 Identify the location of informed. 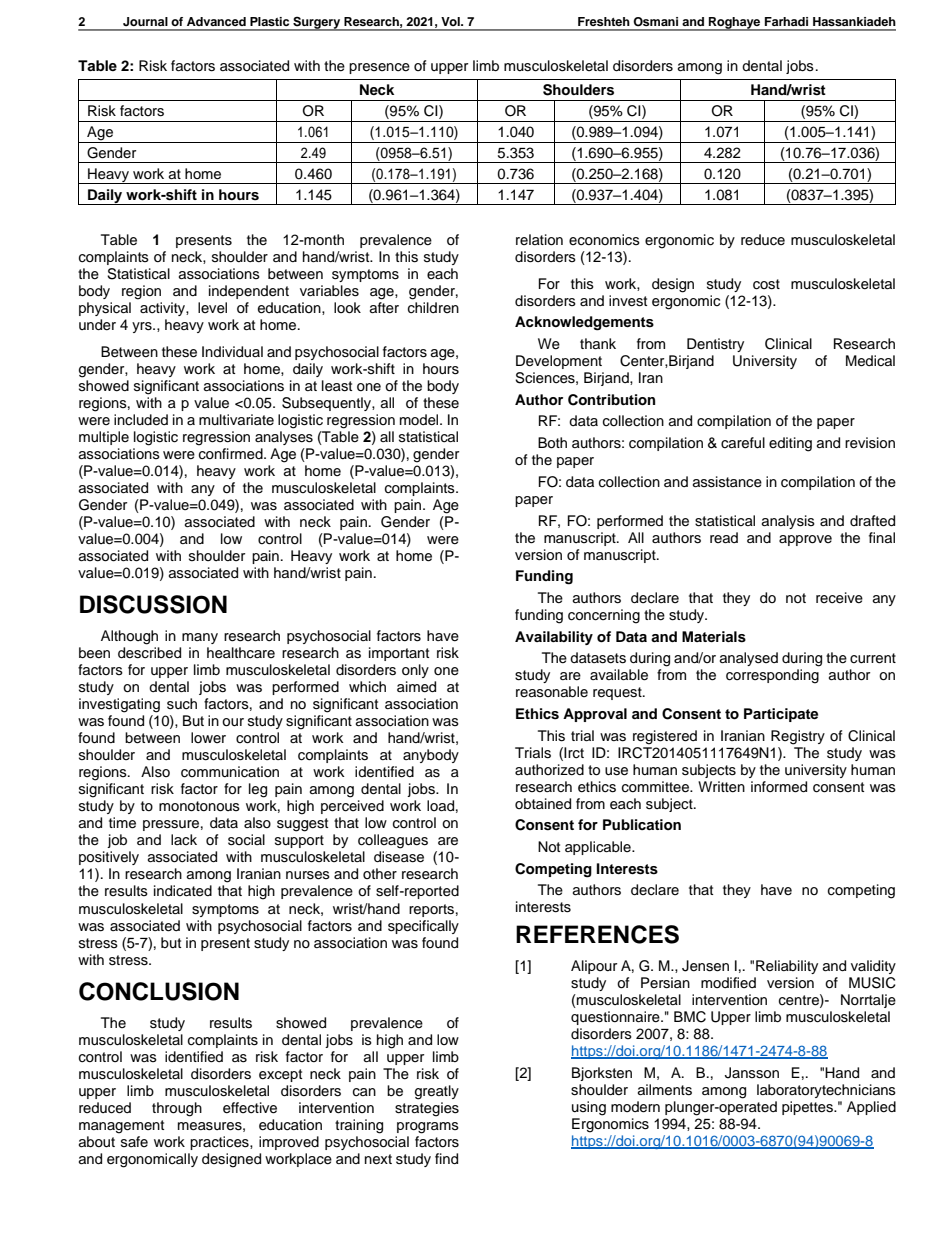
(779, 787).
